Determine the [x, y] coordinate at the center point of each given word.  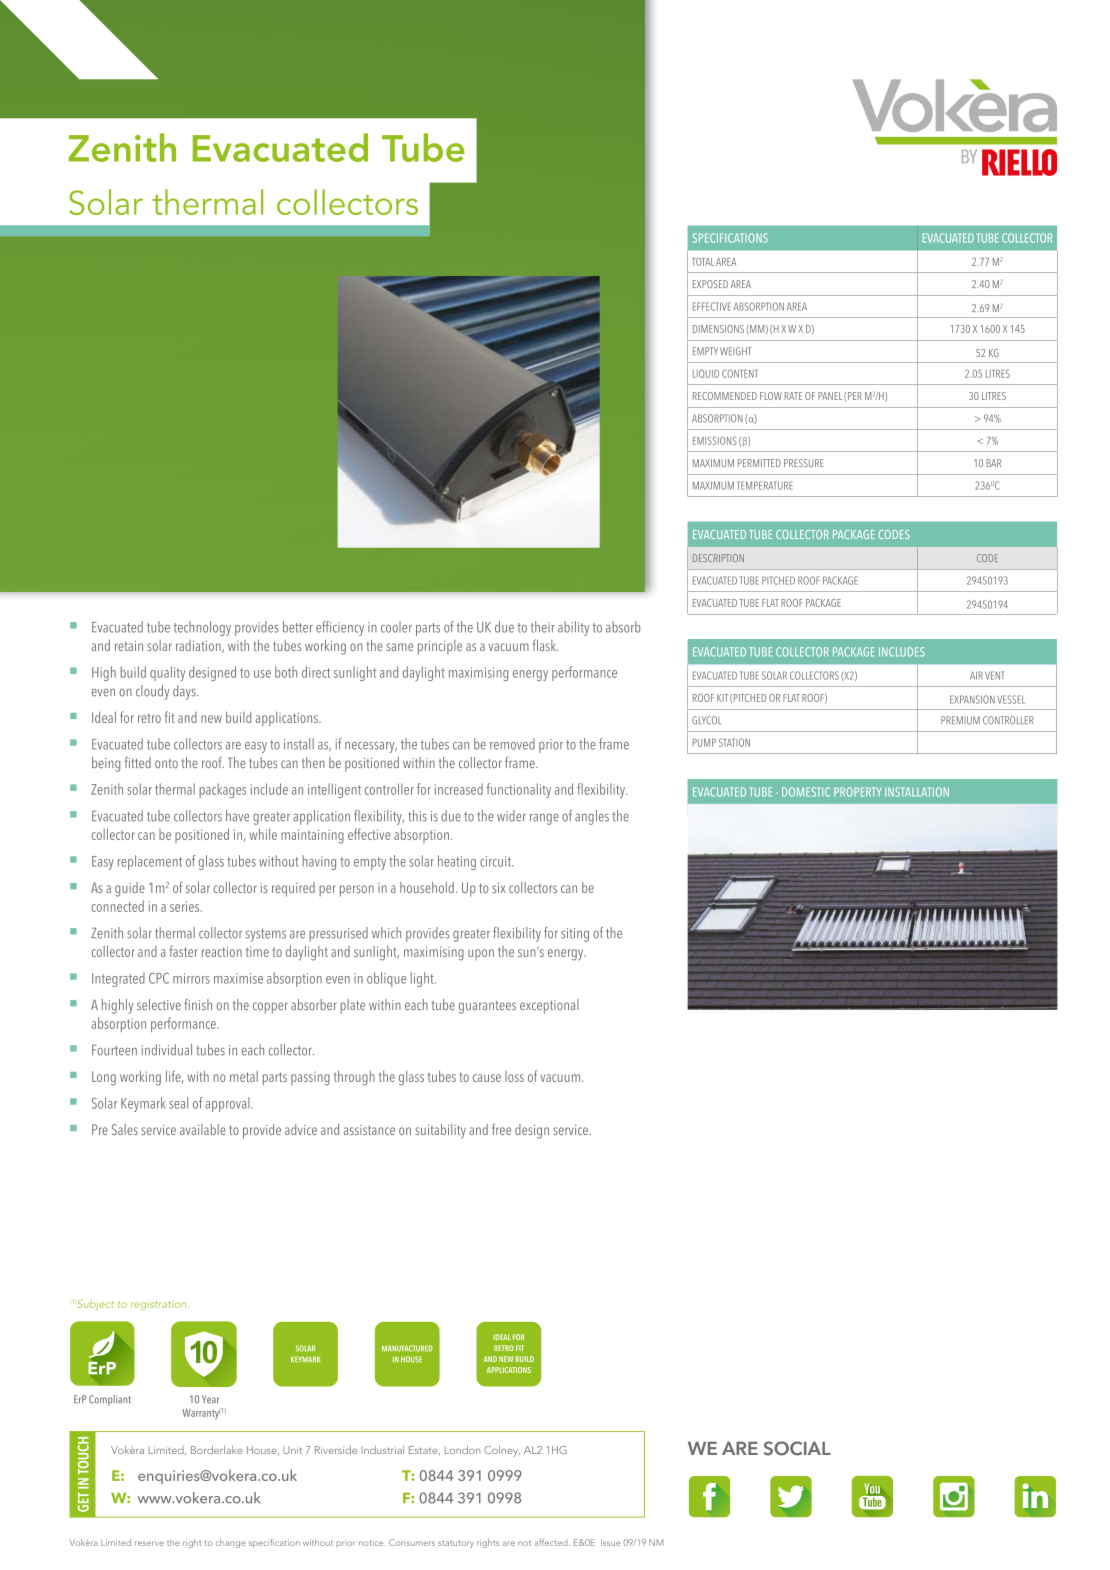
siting [575, 935]
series [186, 906]
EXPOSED [710, 284]
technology [202, 628]
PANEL [830, 396]
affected [552, 1542]
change [231, 1543]
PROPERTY [858, 792]
